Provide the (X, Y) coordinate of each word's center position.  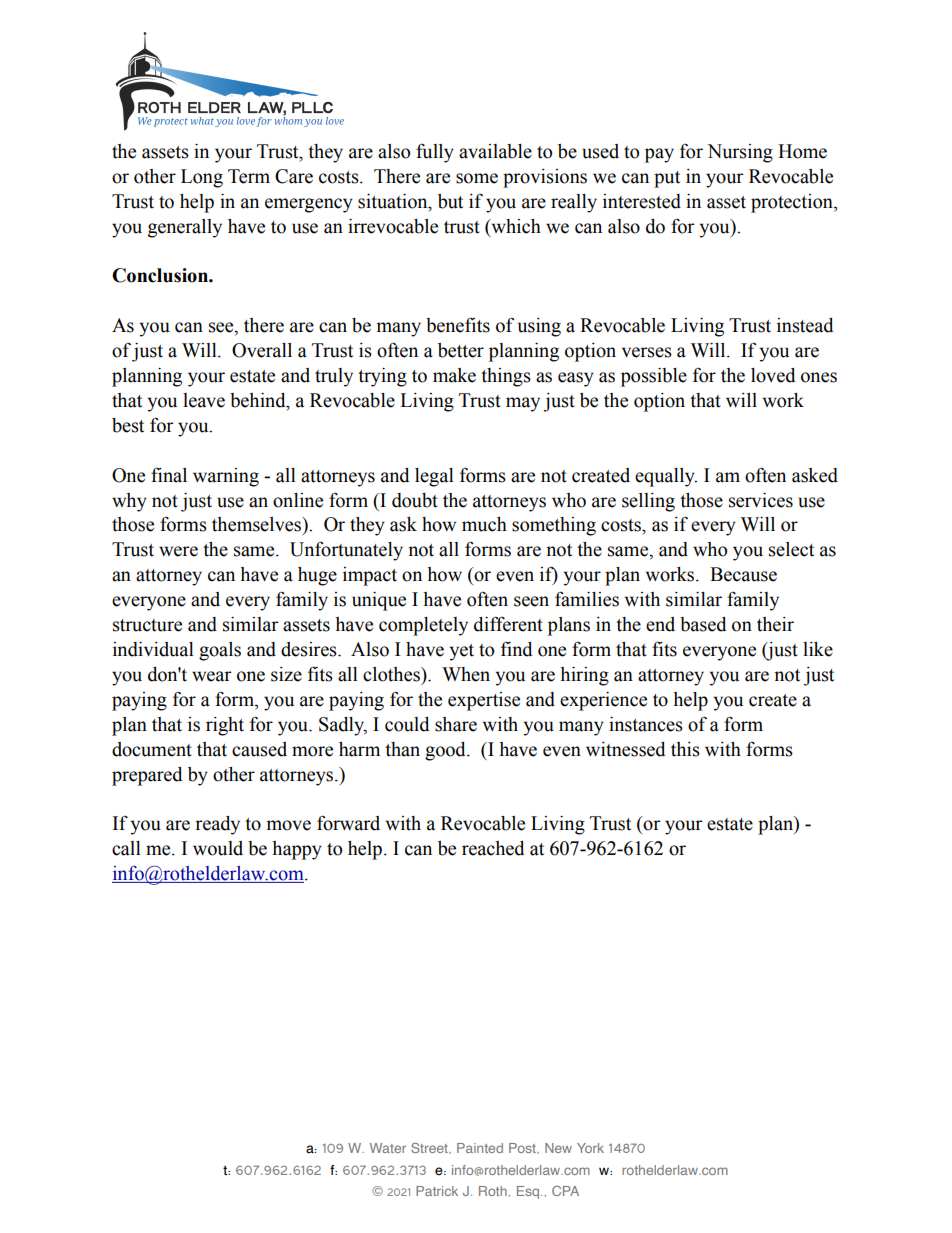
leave (204, 400)
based (703, 624)
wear (212, 676)
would (218, 848)
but (450, 201)
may (523, 404)
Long (202, 178)
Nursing (740, 153)
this (685, 749)
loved (773, 375)
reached (493, 848)
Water (388, 1148)
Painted (480, 1148)
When (466, 674)
